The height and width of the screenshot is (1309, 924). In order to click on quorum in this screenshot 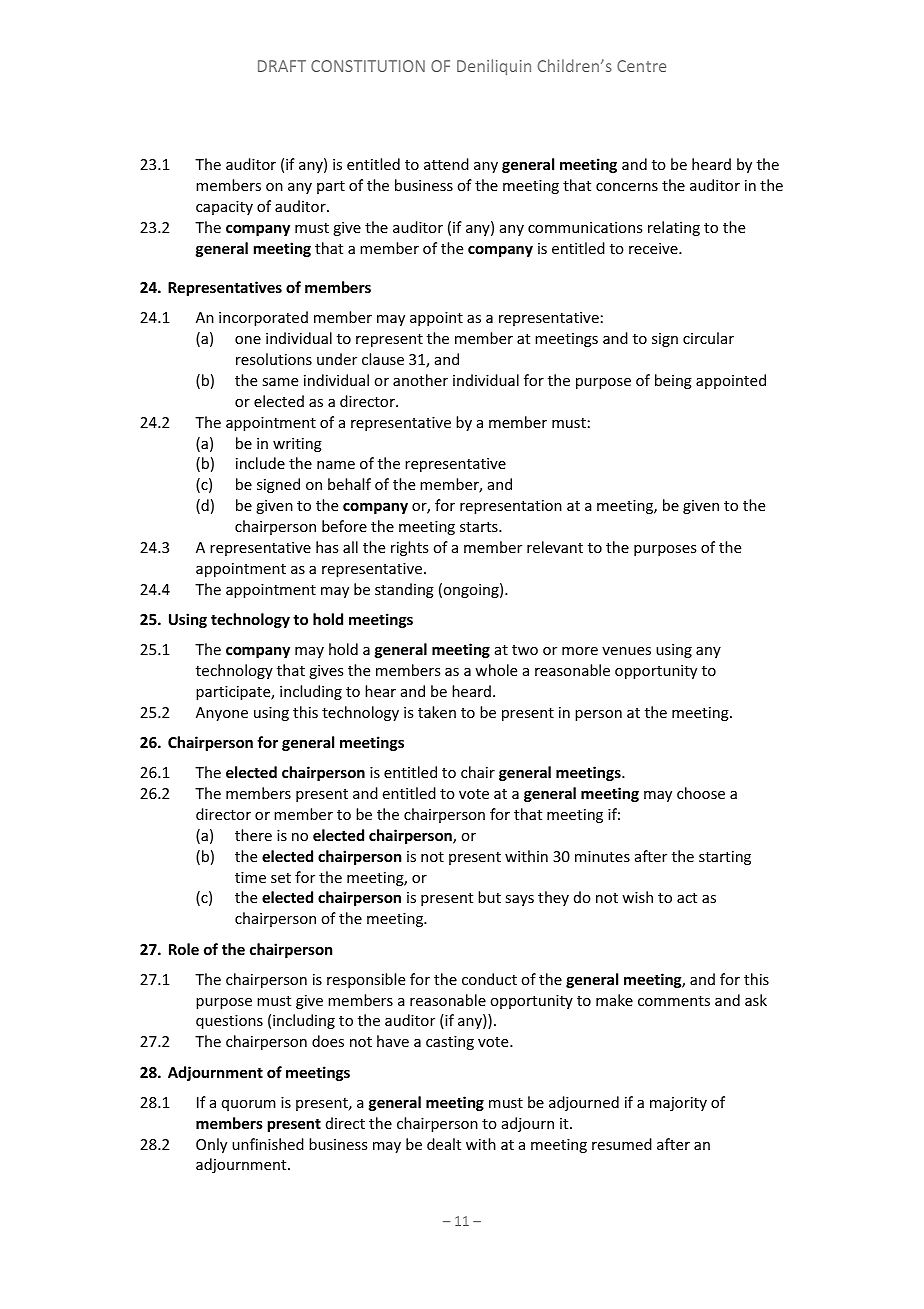, I will do `click(249, 1105)`.
